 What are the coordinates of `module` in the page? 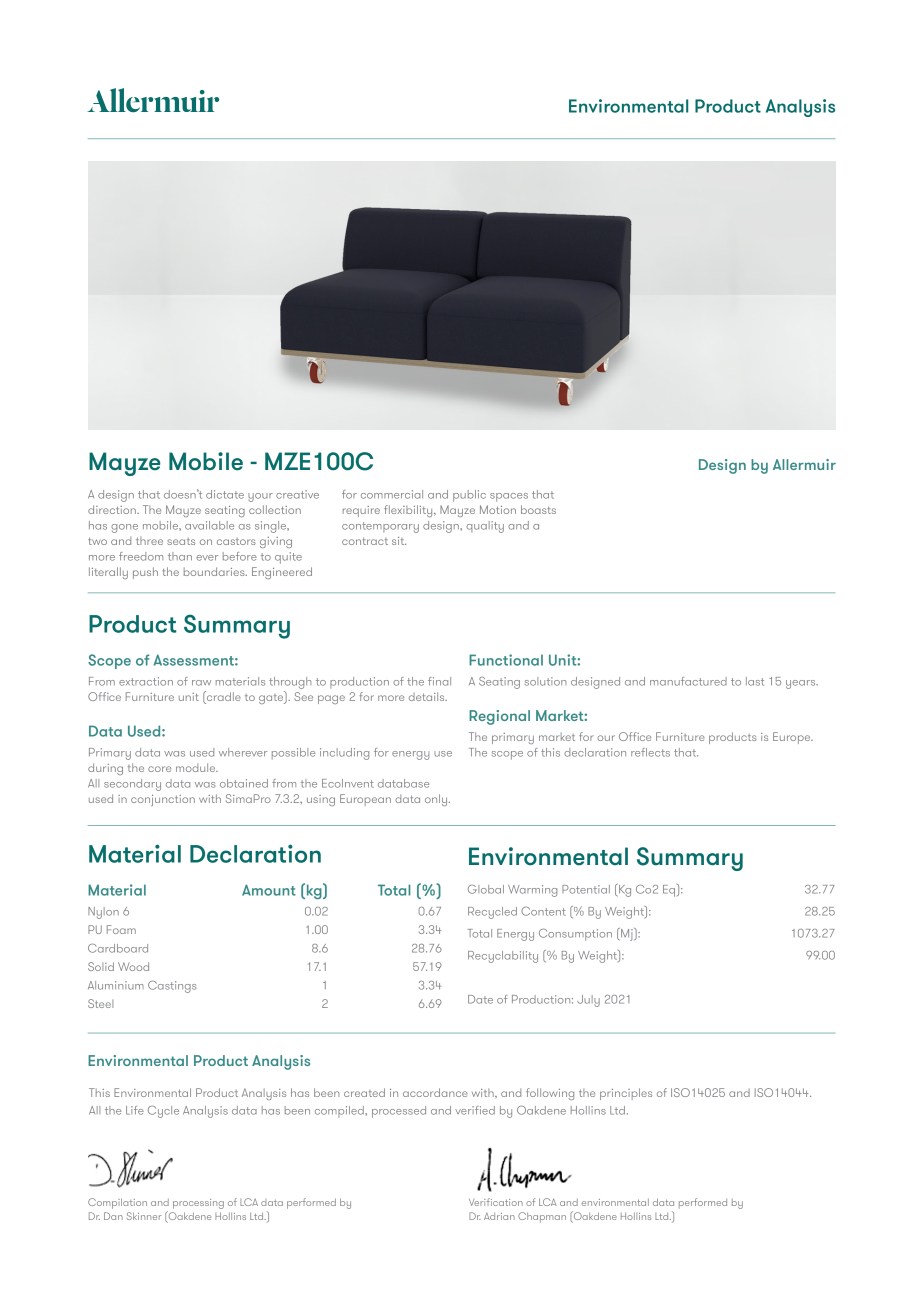 It's located at (197, 767).
